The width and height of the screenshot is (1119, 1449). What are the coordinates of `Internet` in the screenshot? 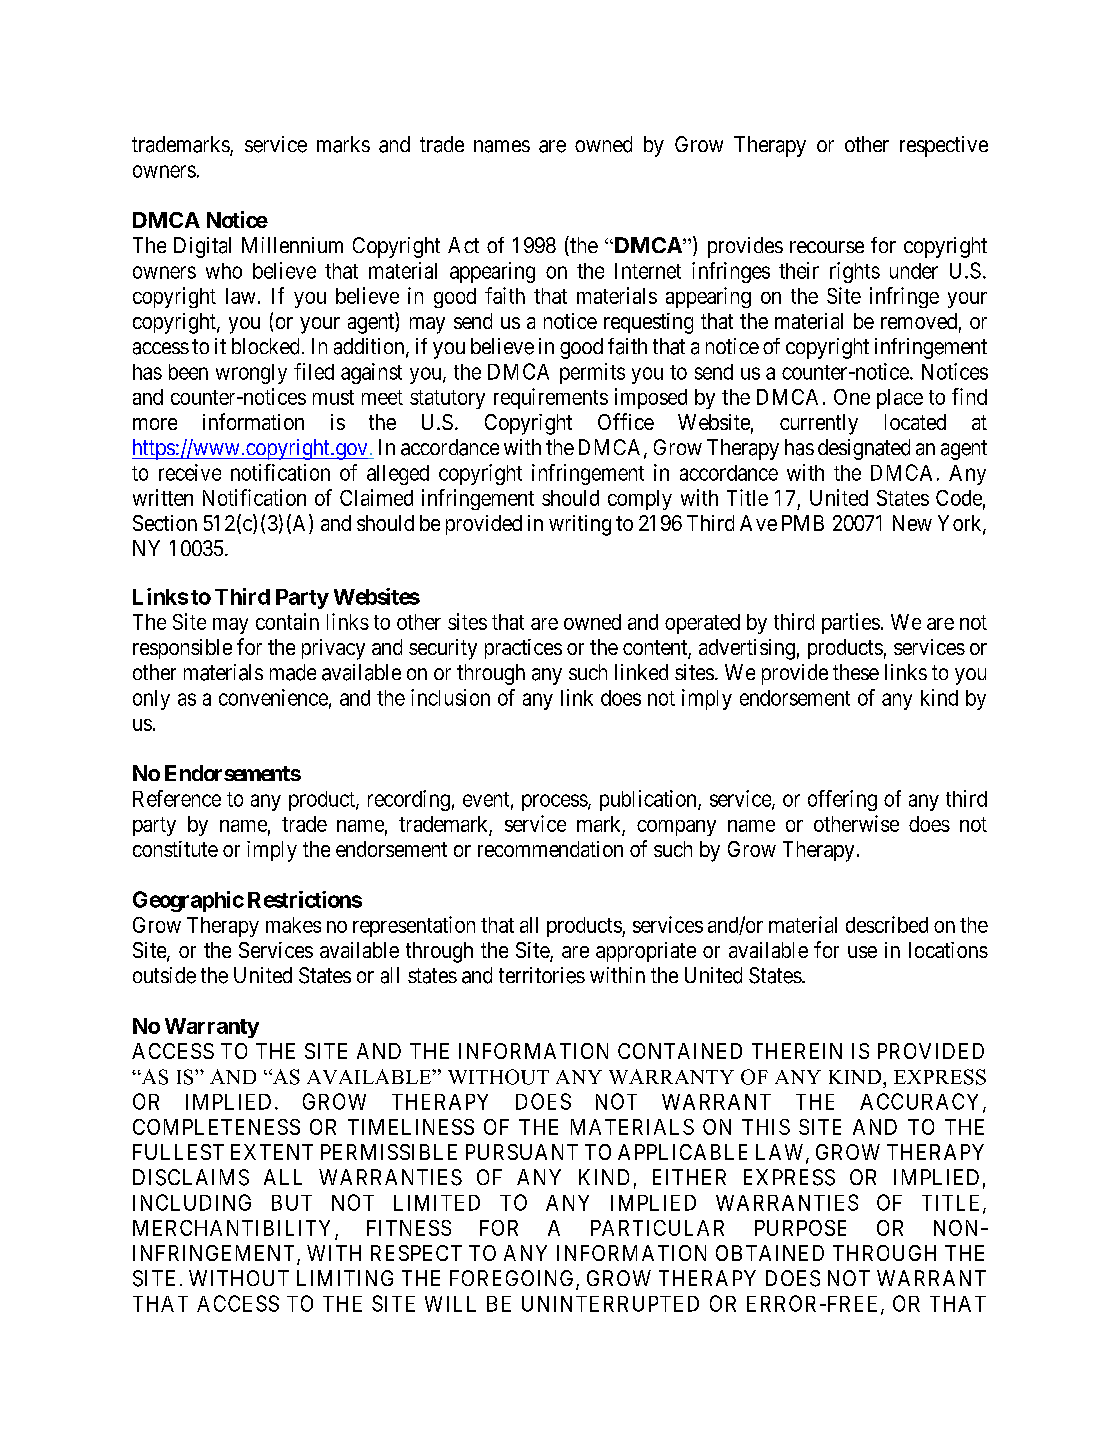 It's located at (648, 271).
